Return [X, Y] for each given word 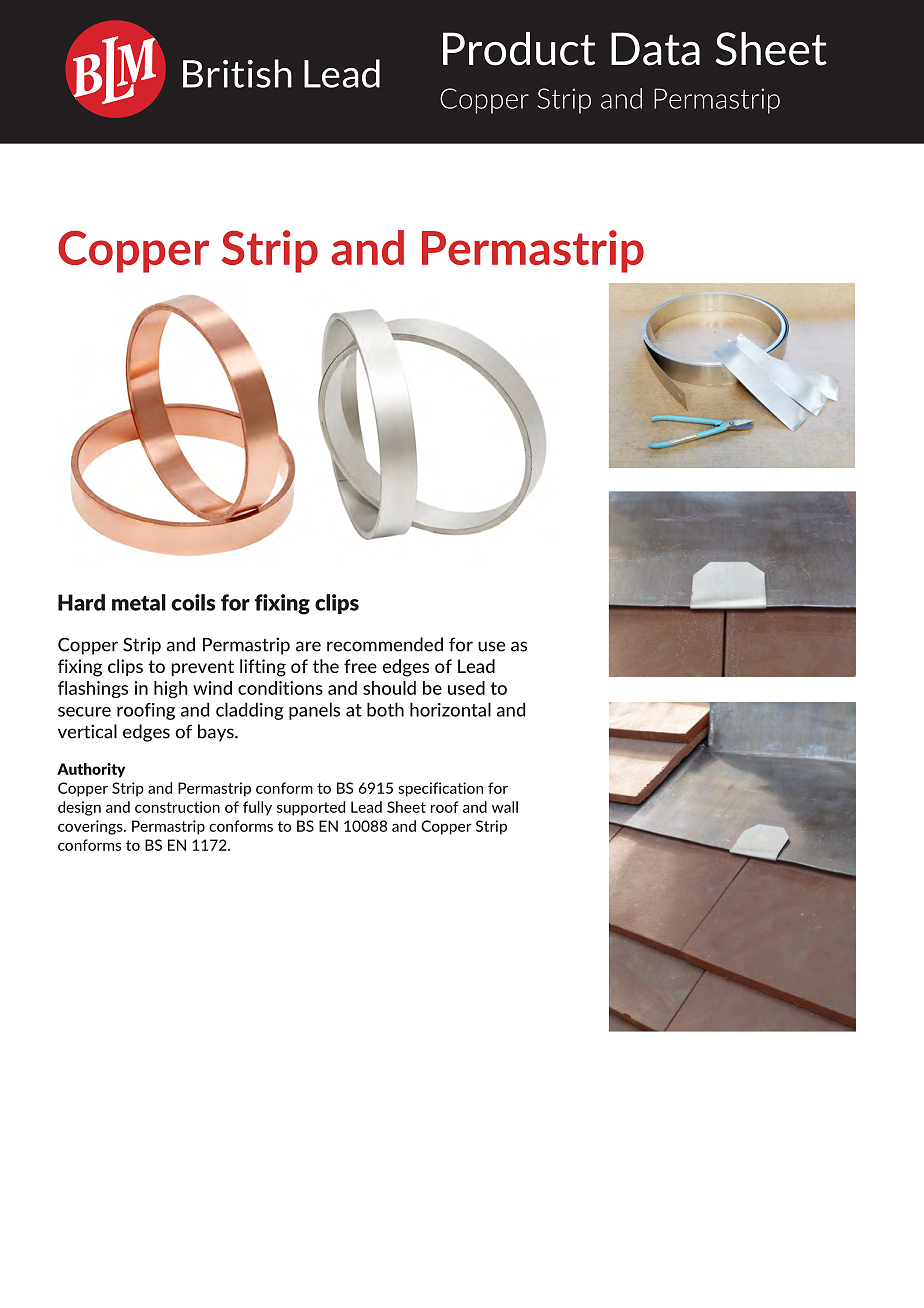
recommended [385, 644]
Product [519, 49]
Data [655, 49]
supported [311, 808]
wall [505, 807]
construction [177, 807]
